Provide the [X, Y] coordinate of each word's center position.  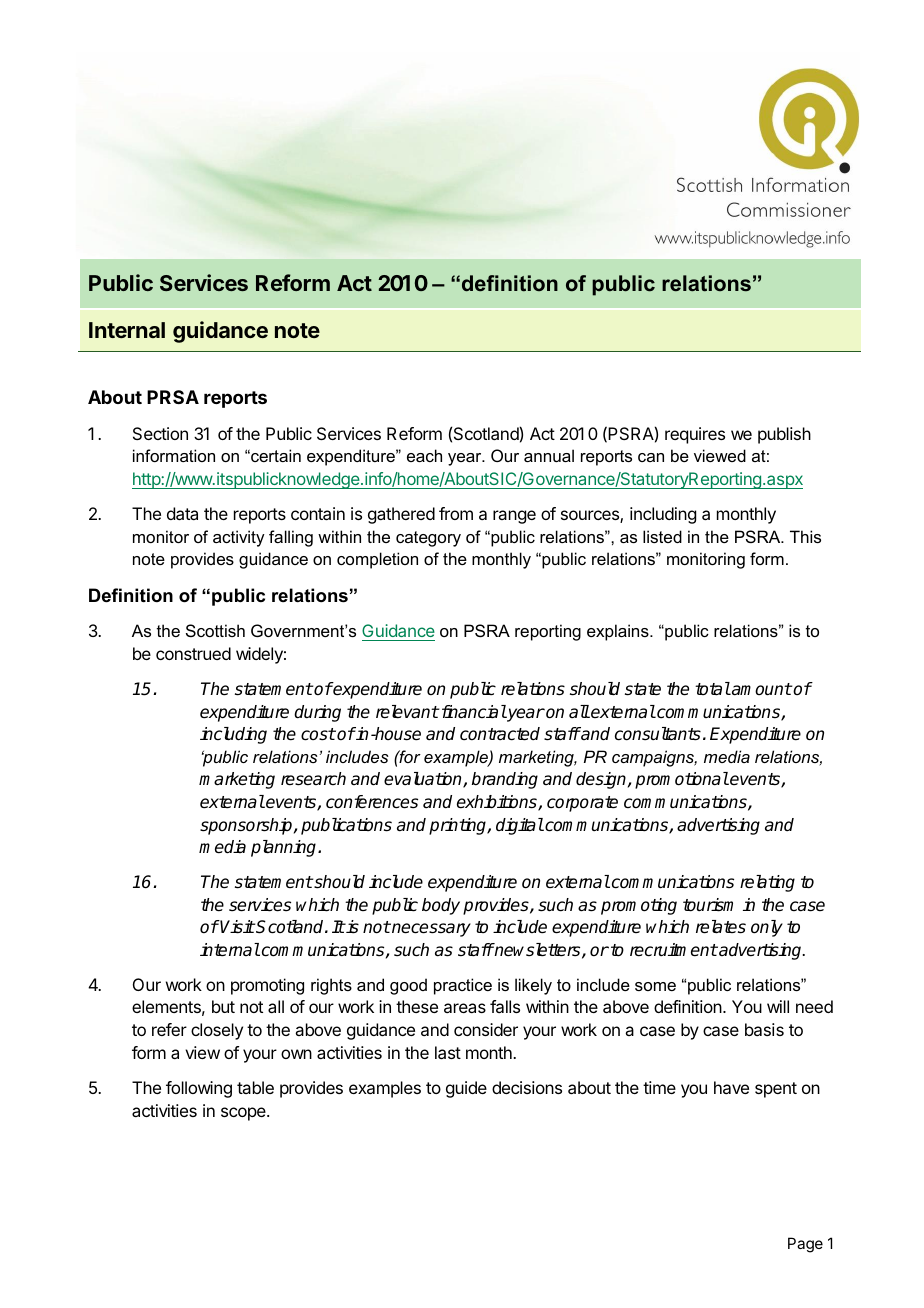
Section [160, 433]
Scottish [215, 630]
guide [466, 1089]
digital [520, 826]
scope [244, 1114]
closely [217, 1031]
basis [764, 1029]
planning [285, 848]
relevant [407, 712]
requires [695, 435]
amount [761, 689]
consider [486, 1029]
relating [767, 883]
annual [549, 455]
